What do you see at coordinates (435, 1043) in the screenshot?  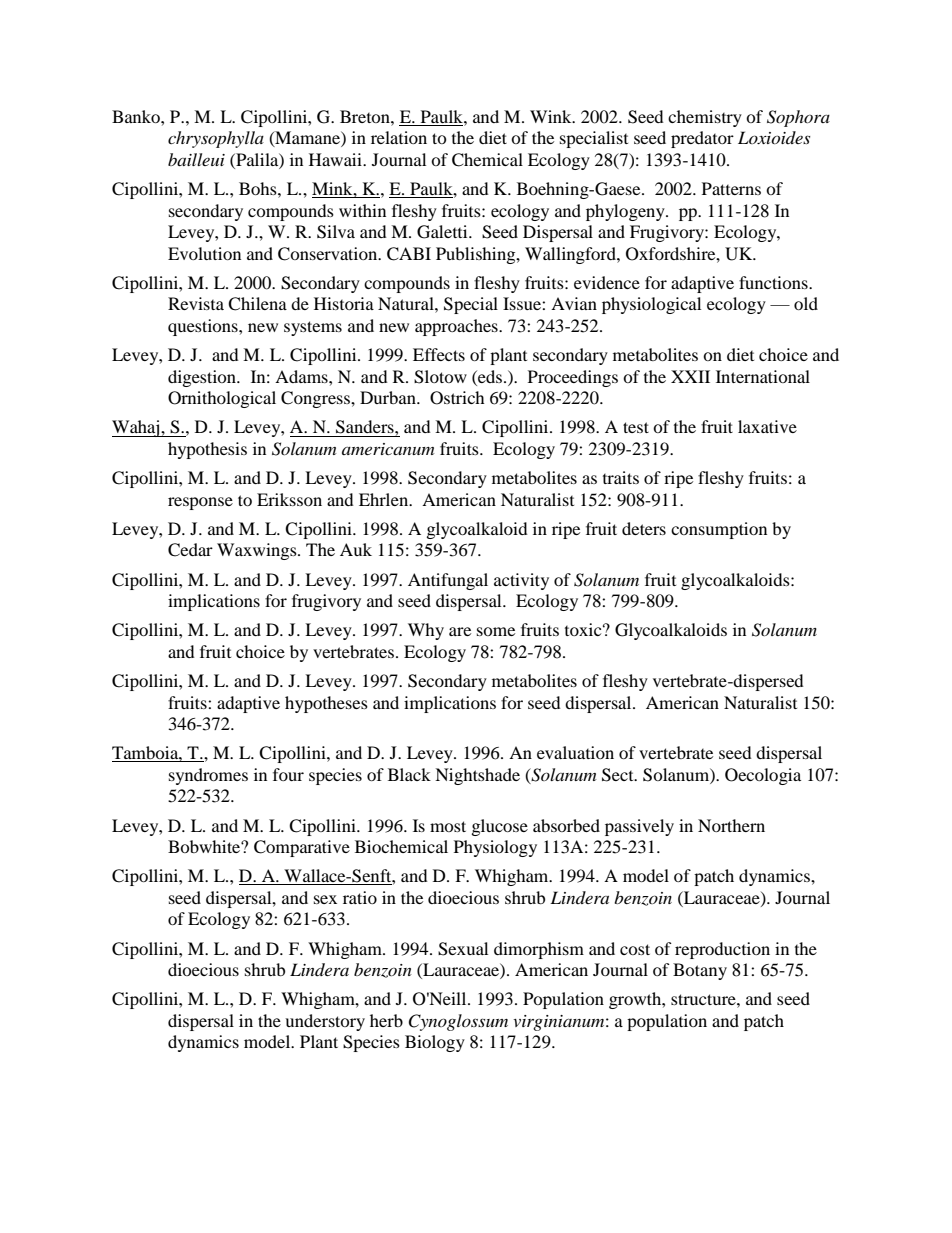 I see `Biology` at bounding box center [435, 1043].
